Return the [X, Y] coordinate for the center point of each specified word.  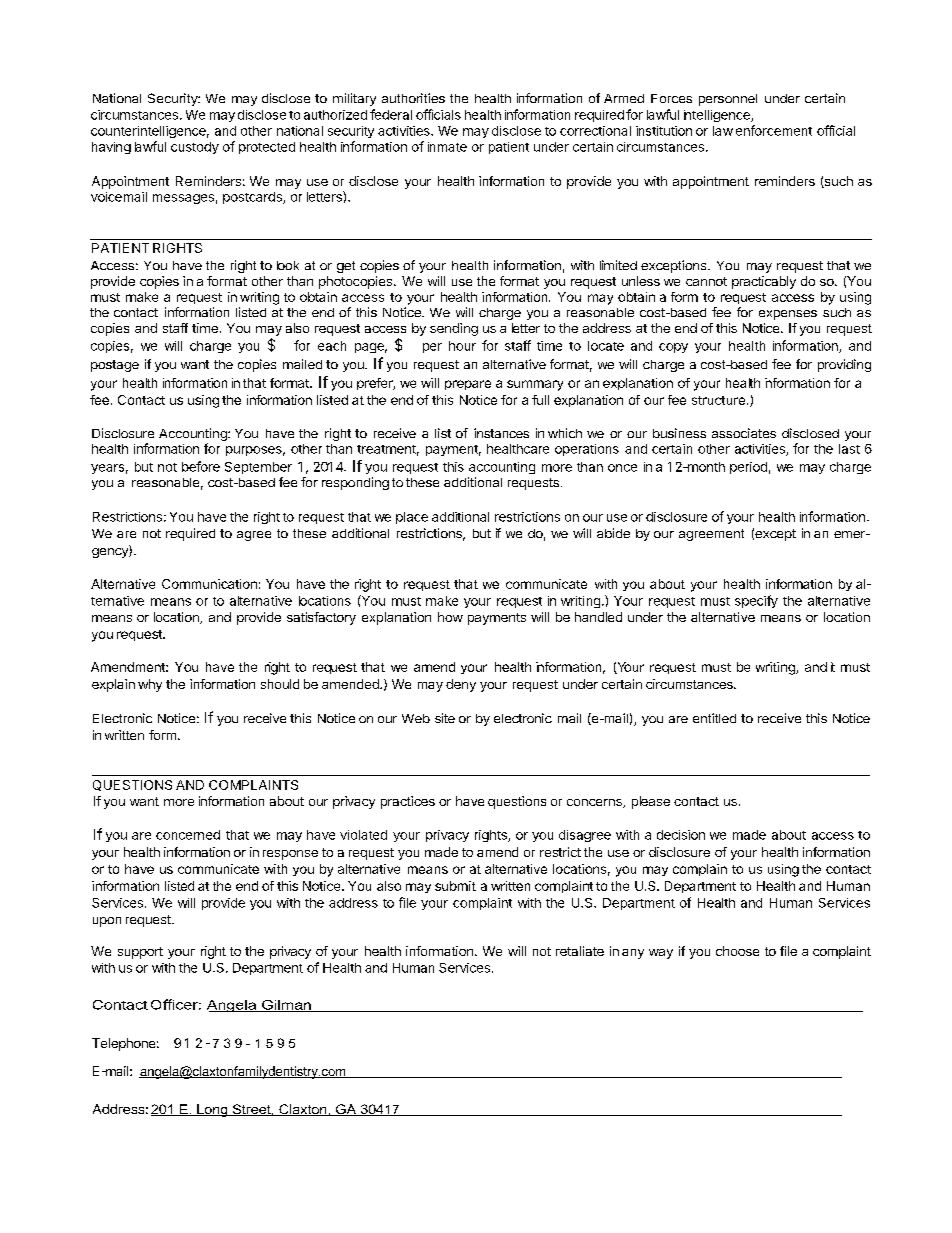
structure [718, 400]
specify [756, 601]
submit [455, 886]
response [290, 855]
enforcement [774, 130]
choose [737, 951]
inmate [447, 147]
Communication [209, 584]
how [450, 617]
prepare [468, 385]
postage [115, 366]
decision [681, 835]
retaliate [580, 951]
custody [195, 148]
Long [212, 1110]
